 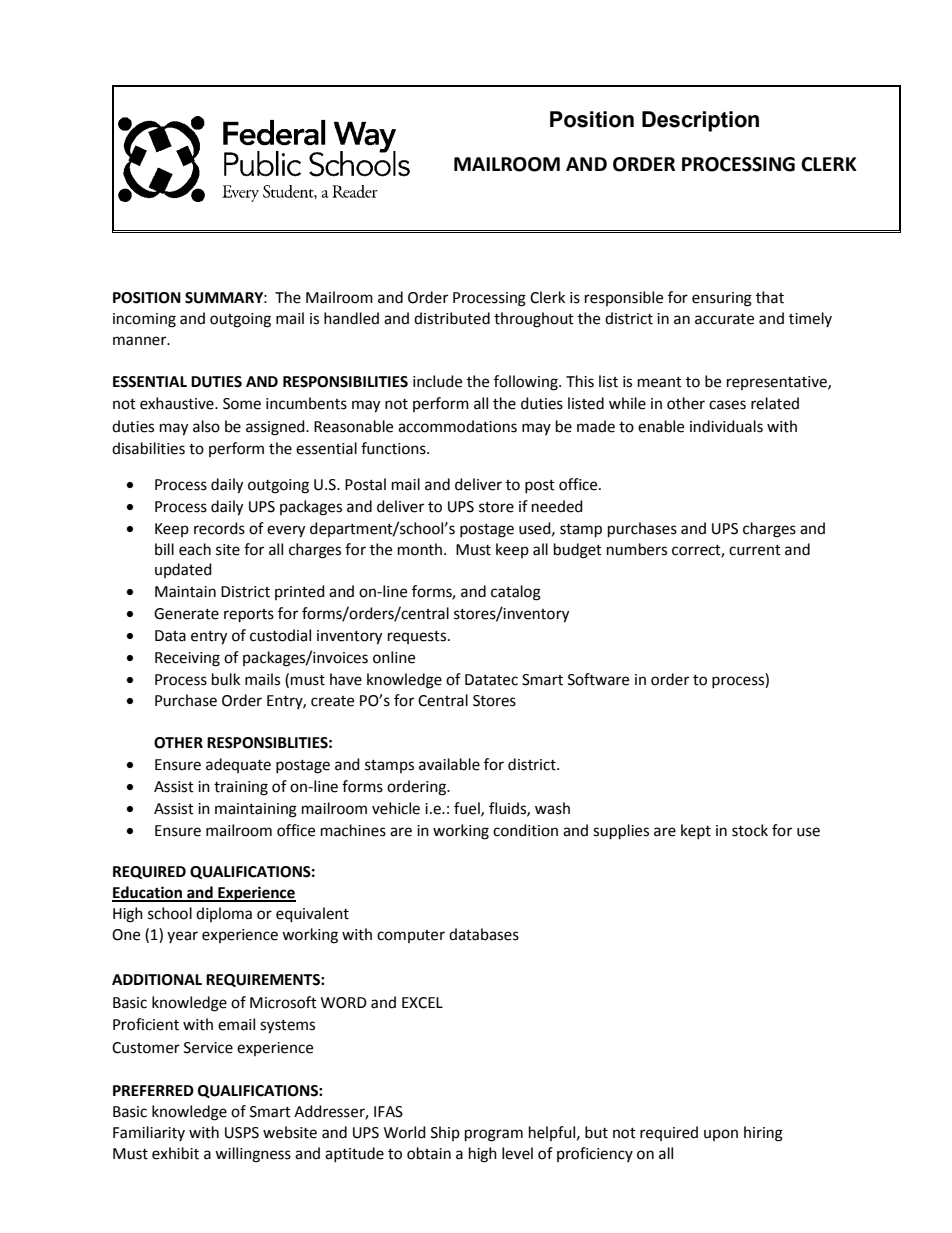 I want to click on requests, so click(x=418, y=637).
